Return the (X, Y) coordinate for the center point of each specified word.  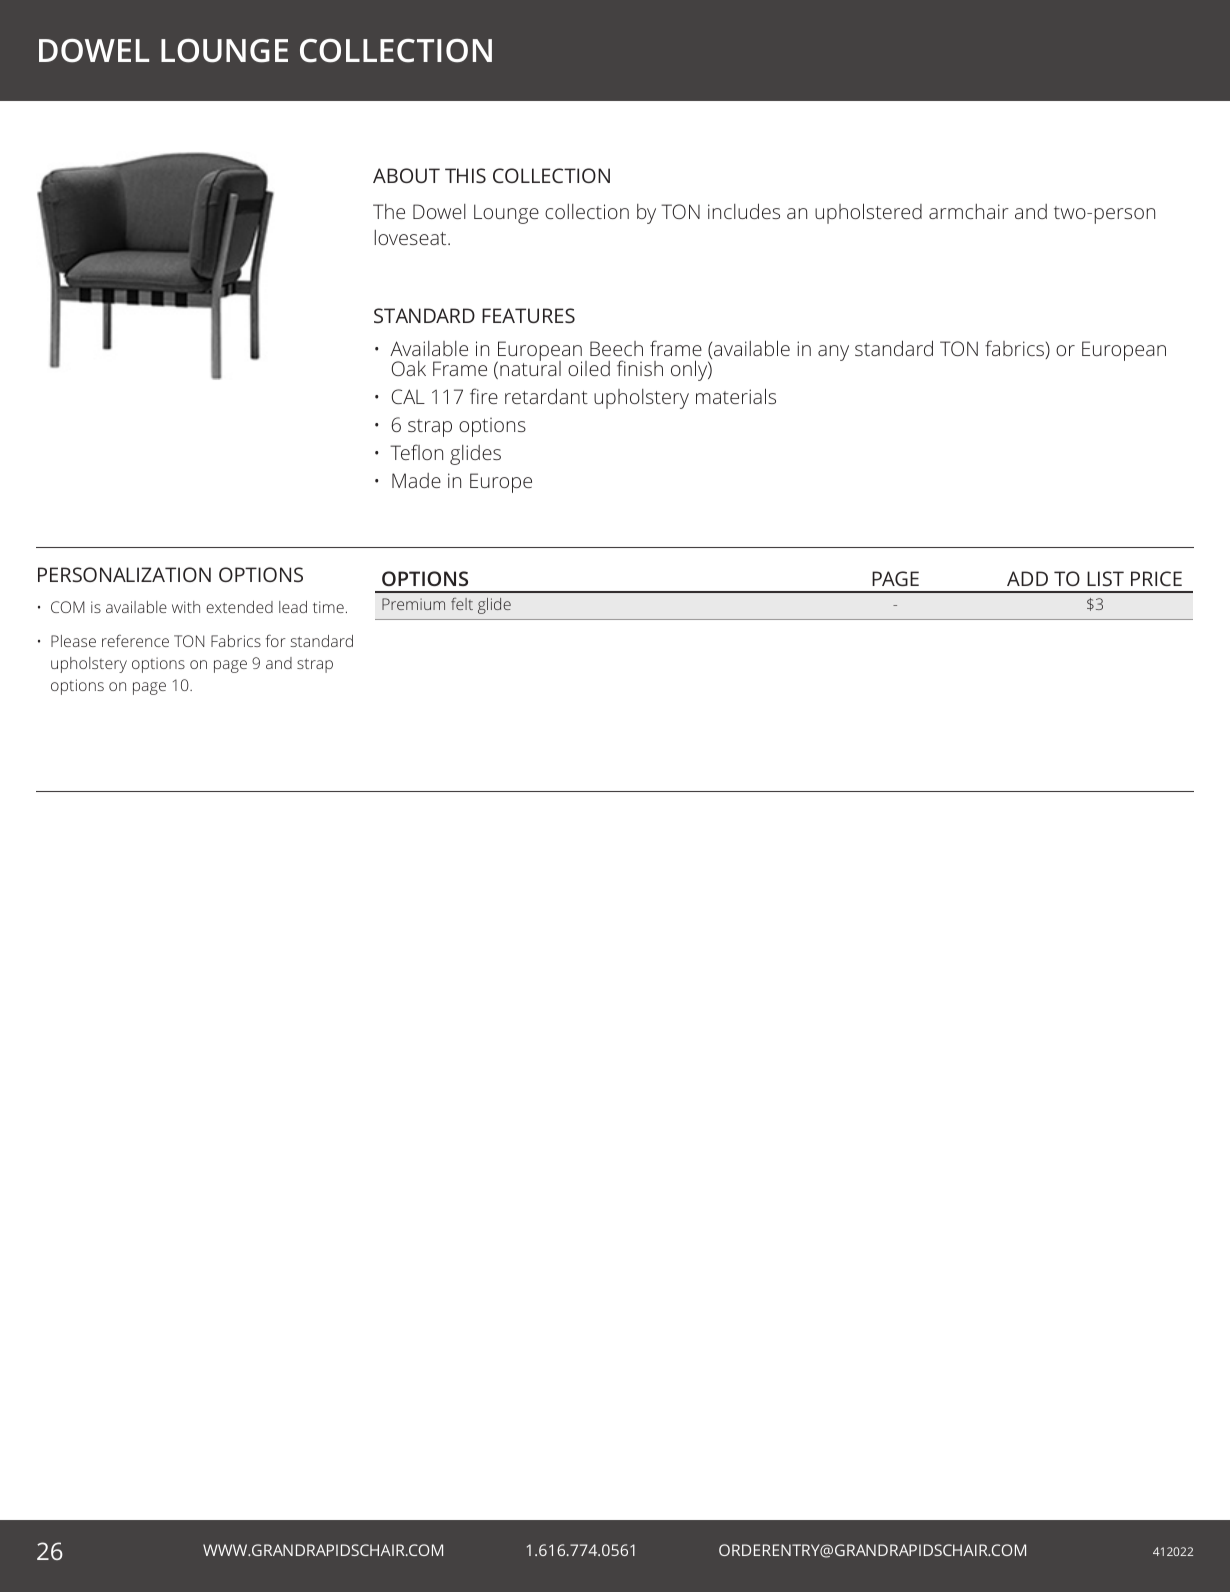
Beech (616, 348)
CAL (408, 396)
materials (736, 396)
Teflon (416, 452)
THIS (465, 175)
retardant (546, 396)
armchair (969, 211)
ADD (1027, 578)
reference (135, 640)
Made (416, 480)
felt (462, 604)
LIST (1105, 578)
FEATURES (528, 315)
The (389, 211)
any (833, 353)
